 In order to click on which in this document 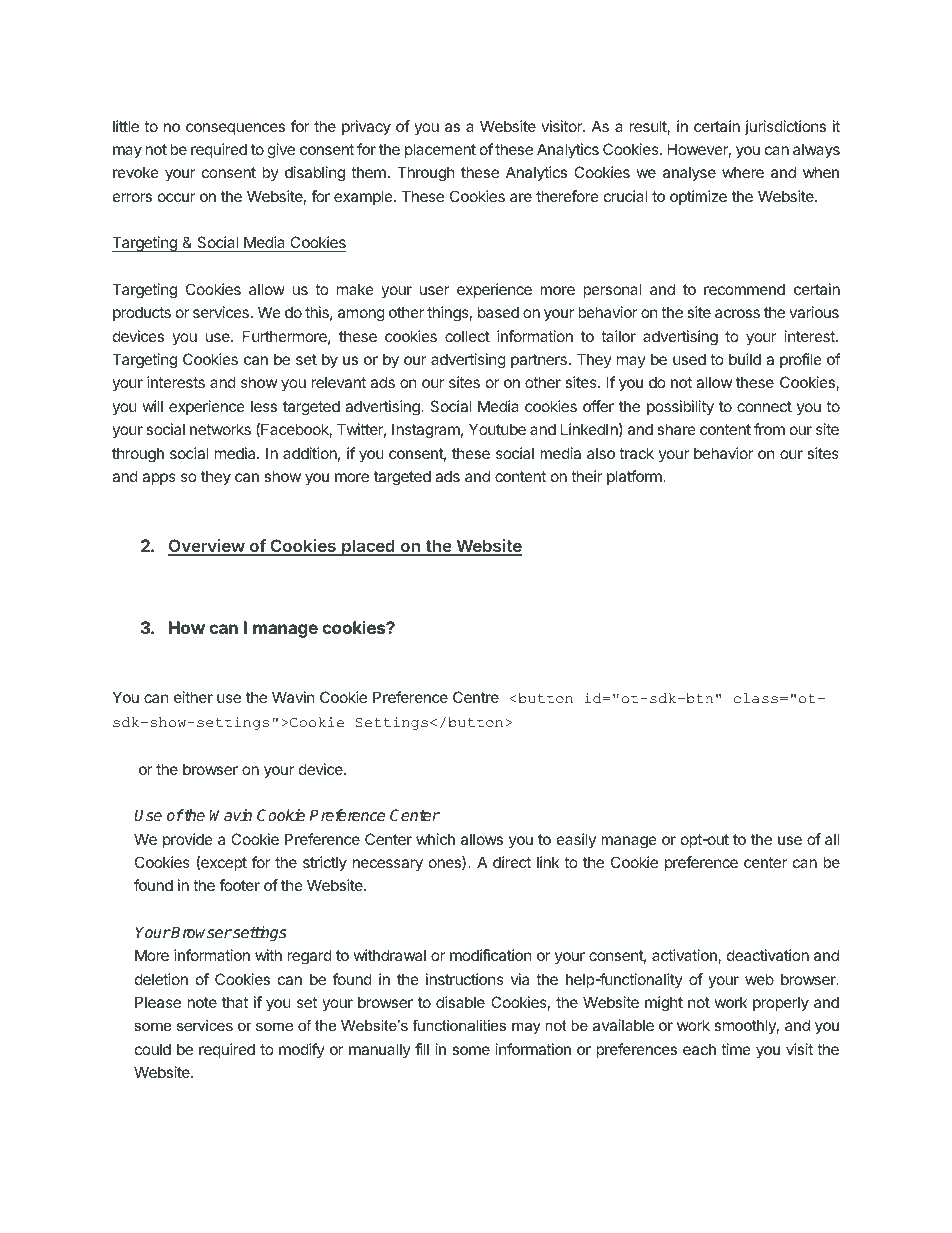, I will do `click(435, 839)`.
